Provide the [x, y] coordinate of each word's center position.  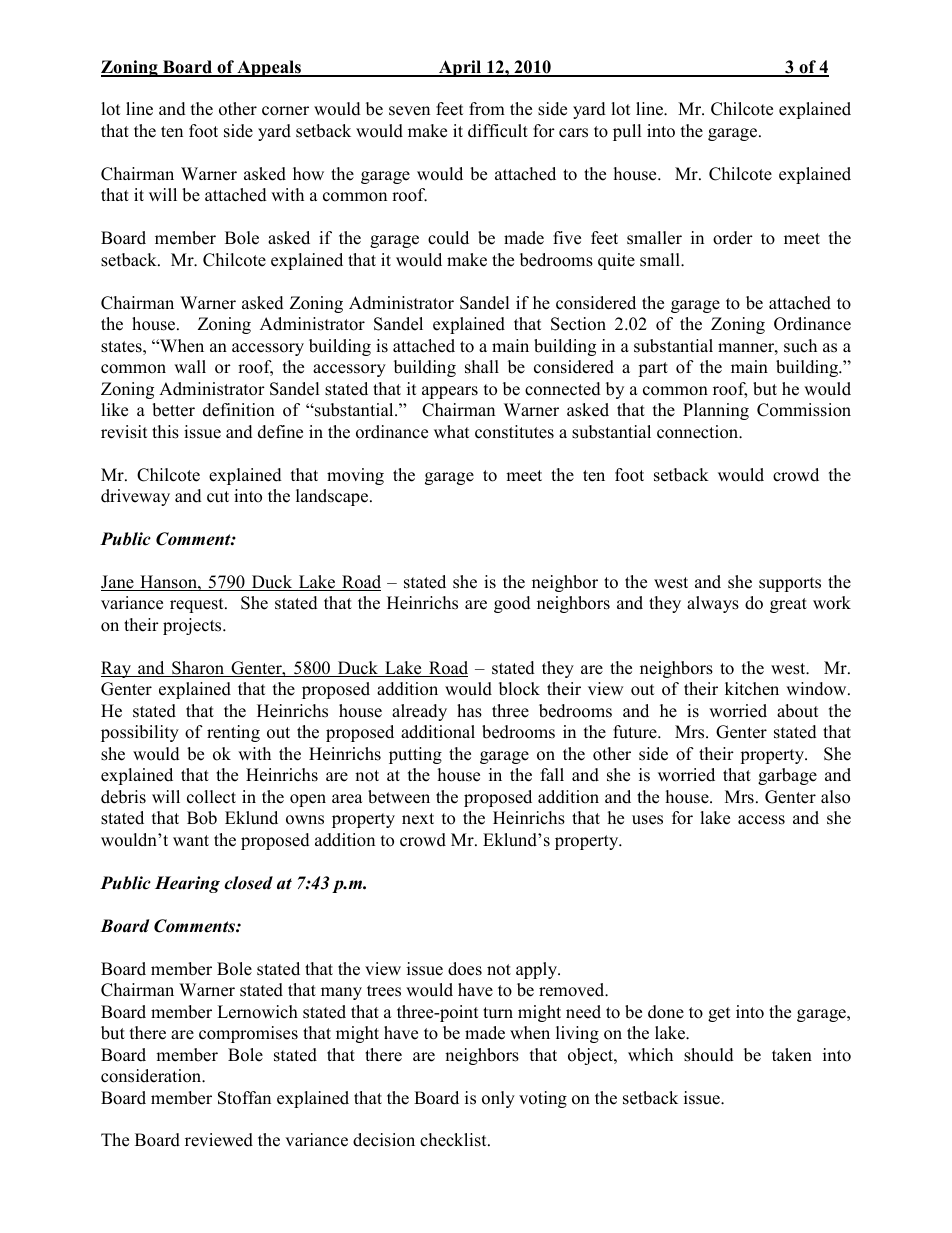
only [498, 1099]
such [800, 346]
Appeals [269, 68]
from [487, 109]
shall [482, 367]
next [418, 819]
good [512, 604]
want [191, 840]
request [198, 605]
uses [647, 820]
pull [627, 132]
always [713, 604]
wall [190, 366]
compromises [248, 1034]
